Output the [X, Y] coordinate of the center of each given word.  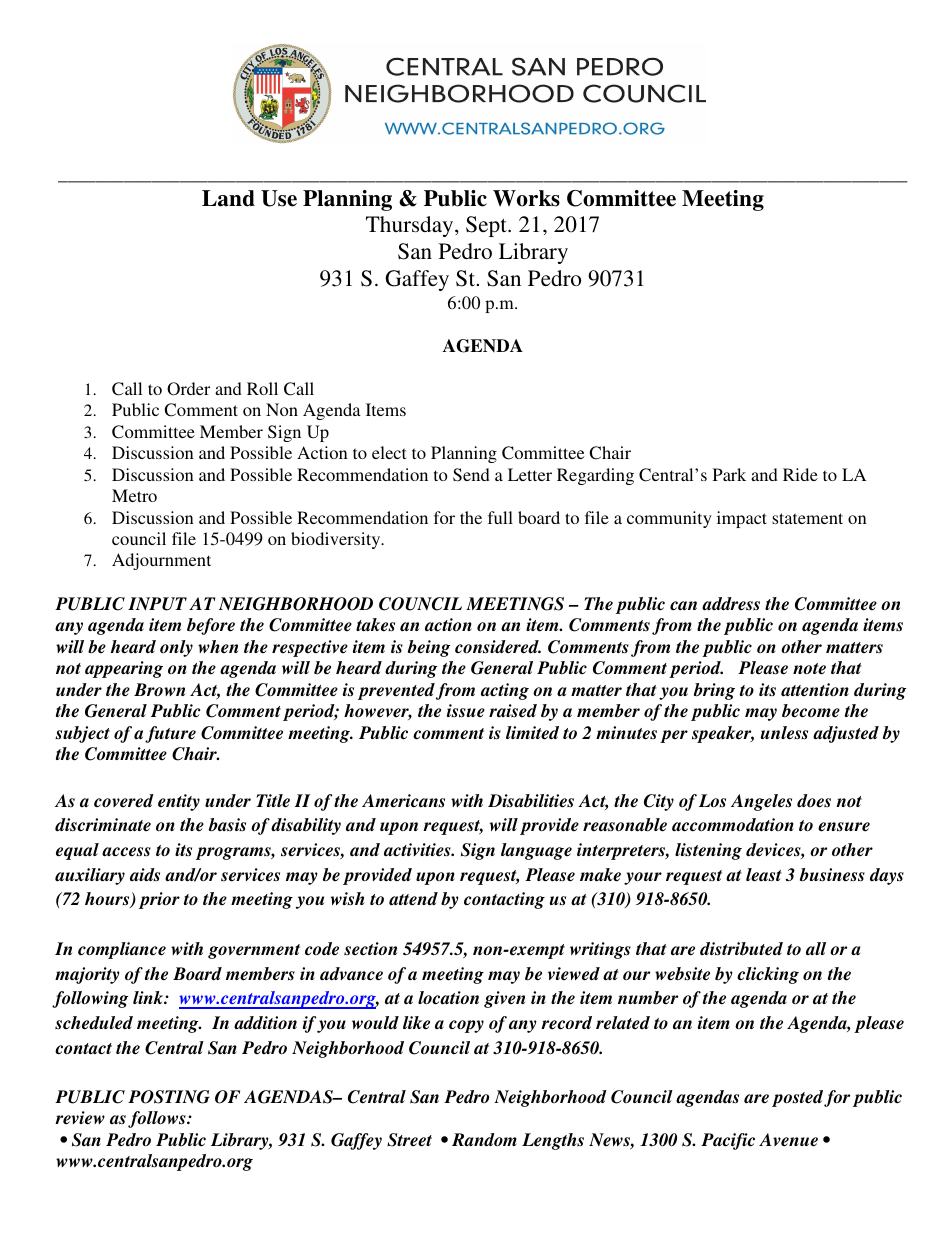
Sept [487, 226]
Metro [134, 495]
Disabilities [531, 801]
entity [179, 802]
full [500, 517]
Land [228, 198]
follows [158, 1119]
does [814, 801]
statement [807, 518]
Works [526, 198]
